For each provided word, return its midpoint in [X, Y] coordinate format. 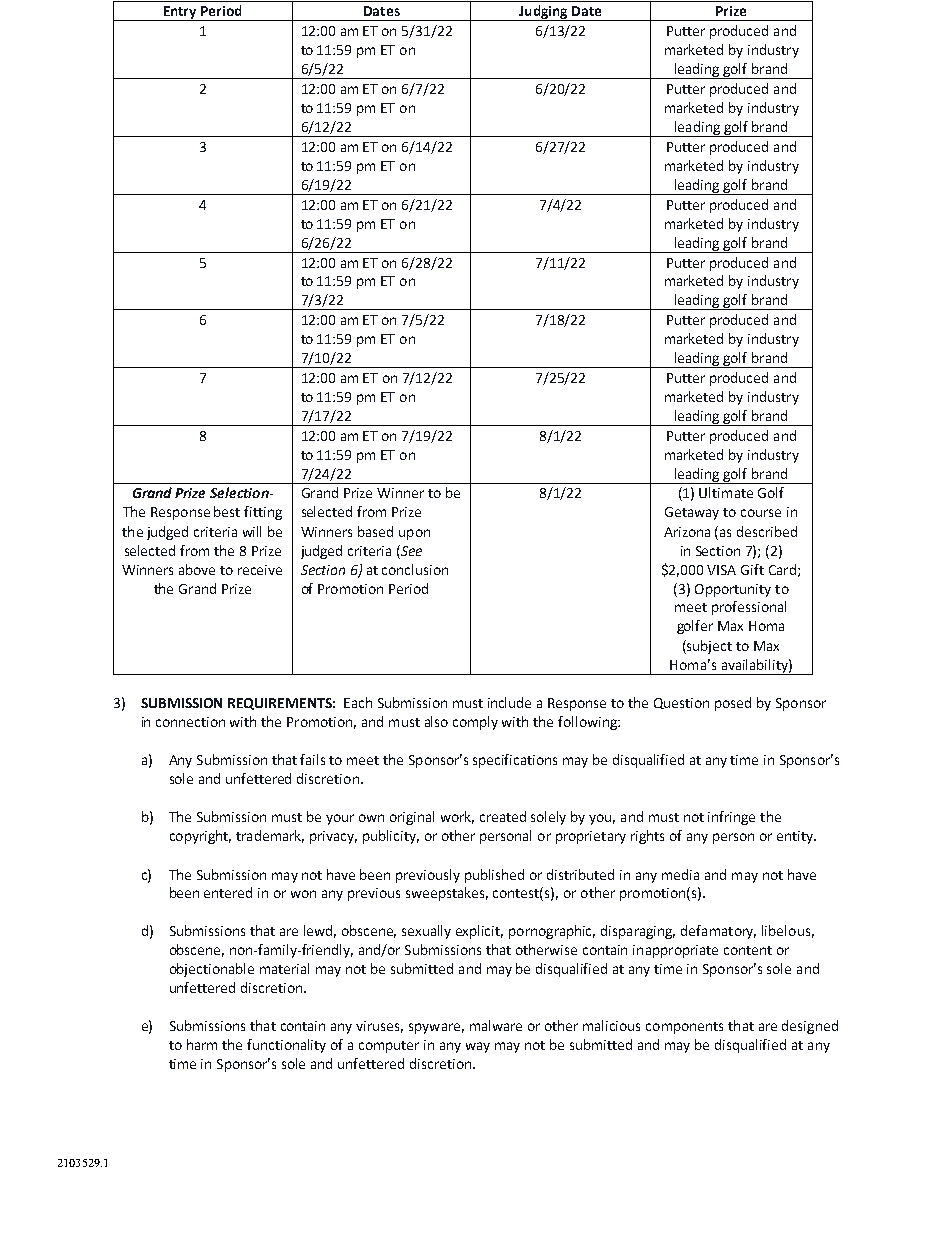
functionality [286, 1046]
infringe [731, 818]
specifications [515, 761]
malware [496, 1025]
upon [414, 534]
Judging [543, 13]
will [252, 531]
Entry [180, 13]
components [684, 1028]
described [767, 531]
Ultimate [726, 492]
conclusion [415, 569]
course [761, 513]
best [227, 511]
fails [312, 759]
